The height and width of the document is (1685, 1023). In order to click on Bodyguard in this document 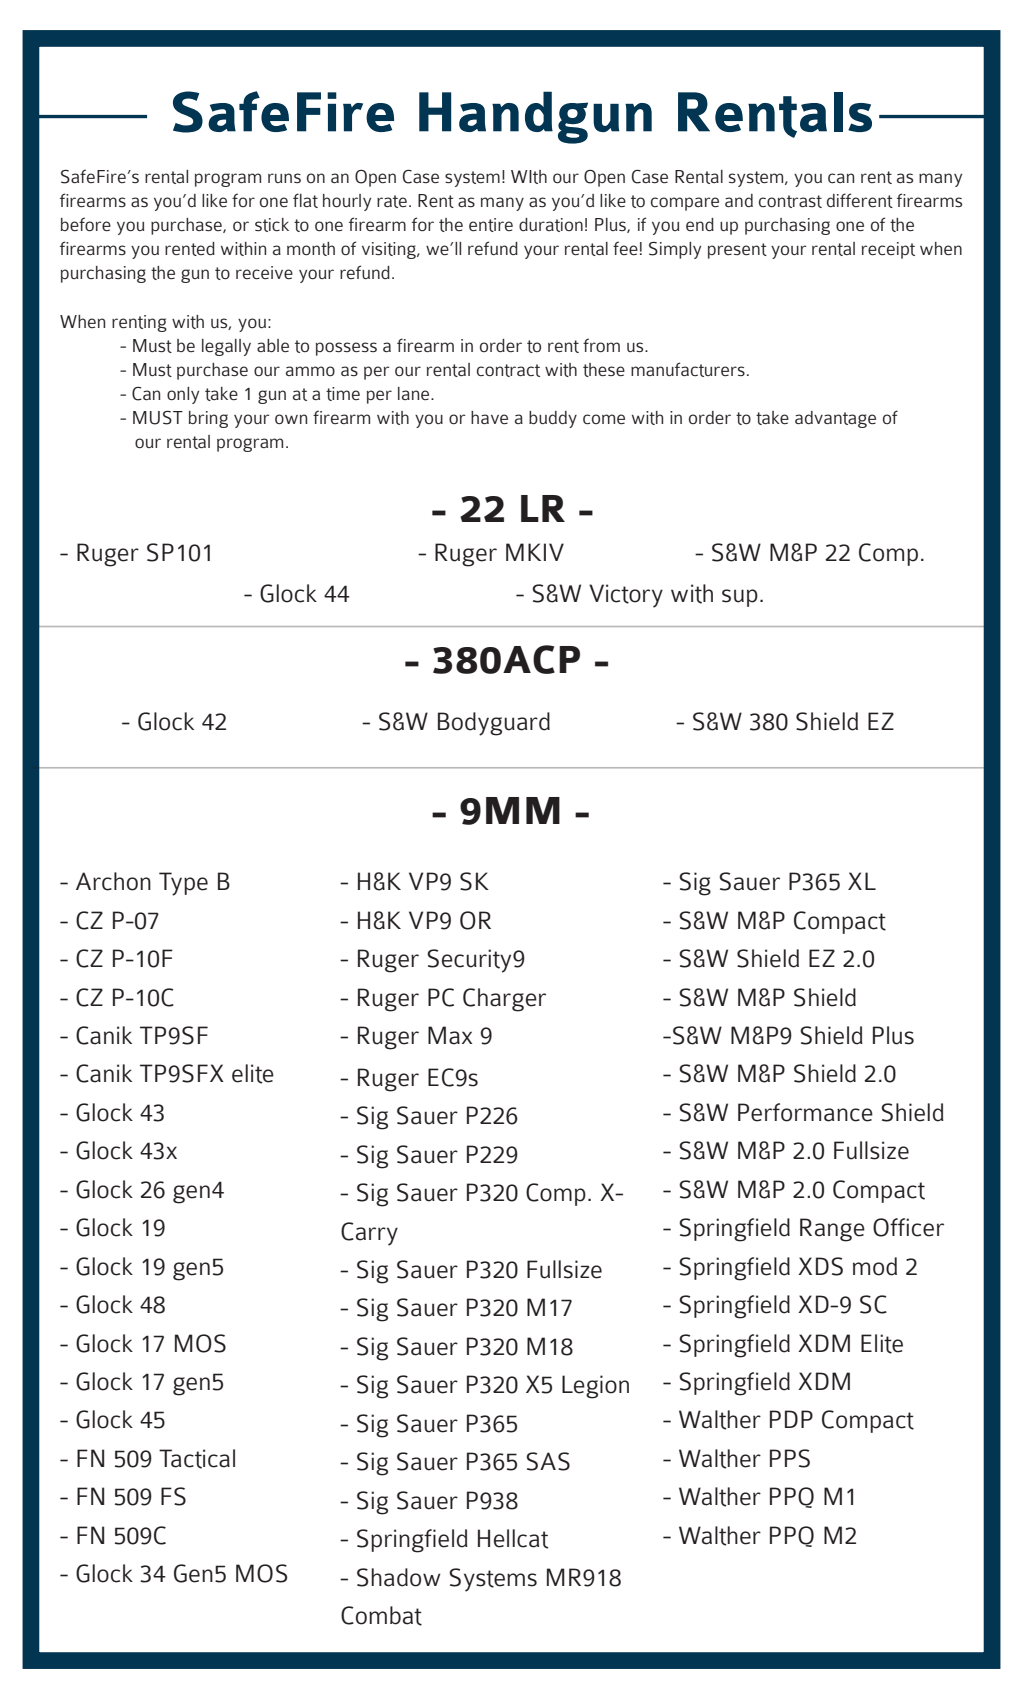, I will do `click(494, 724)`.
